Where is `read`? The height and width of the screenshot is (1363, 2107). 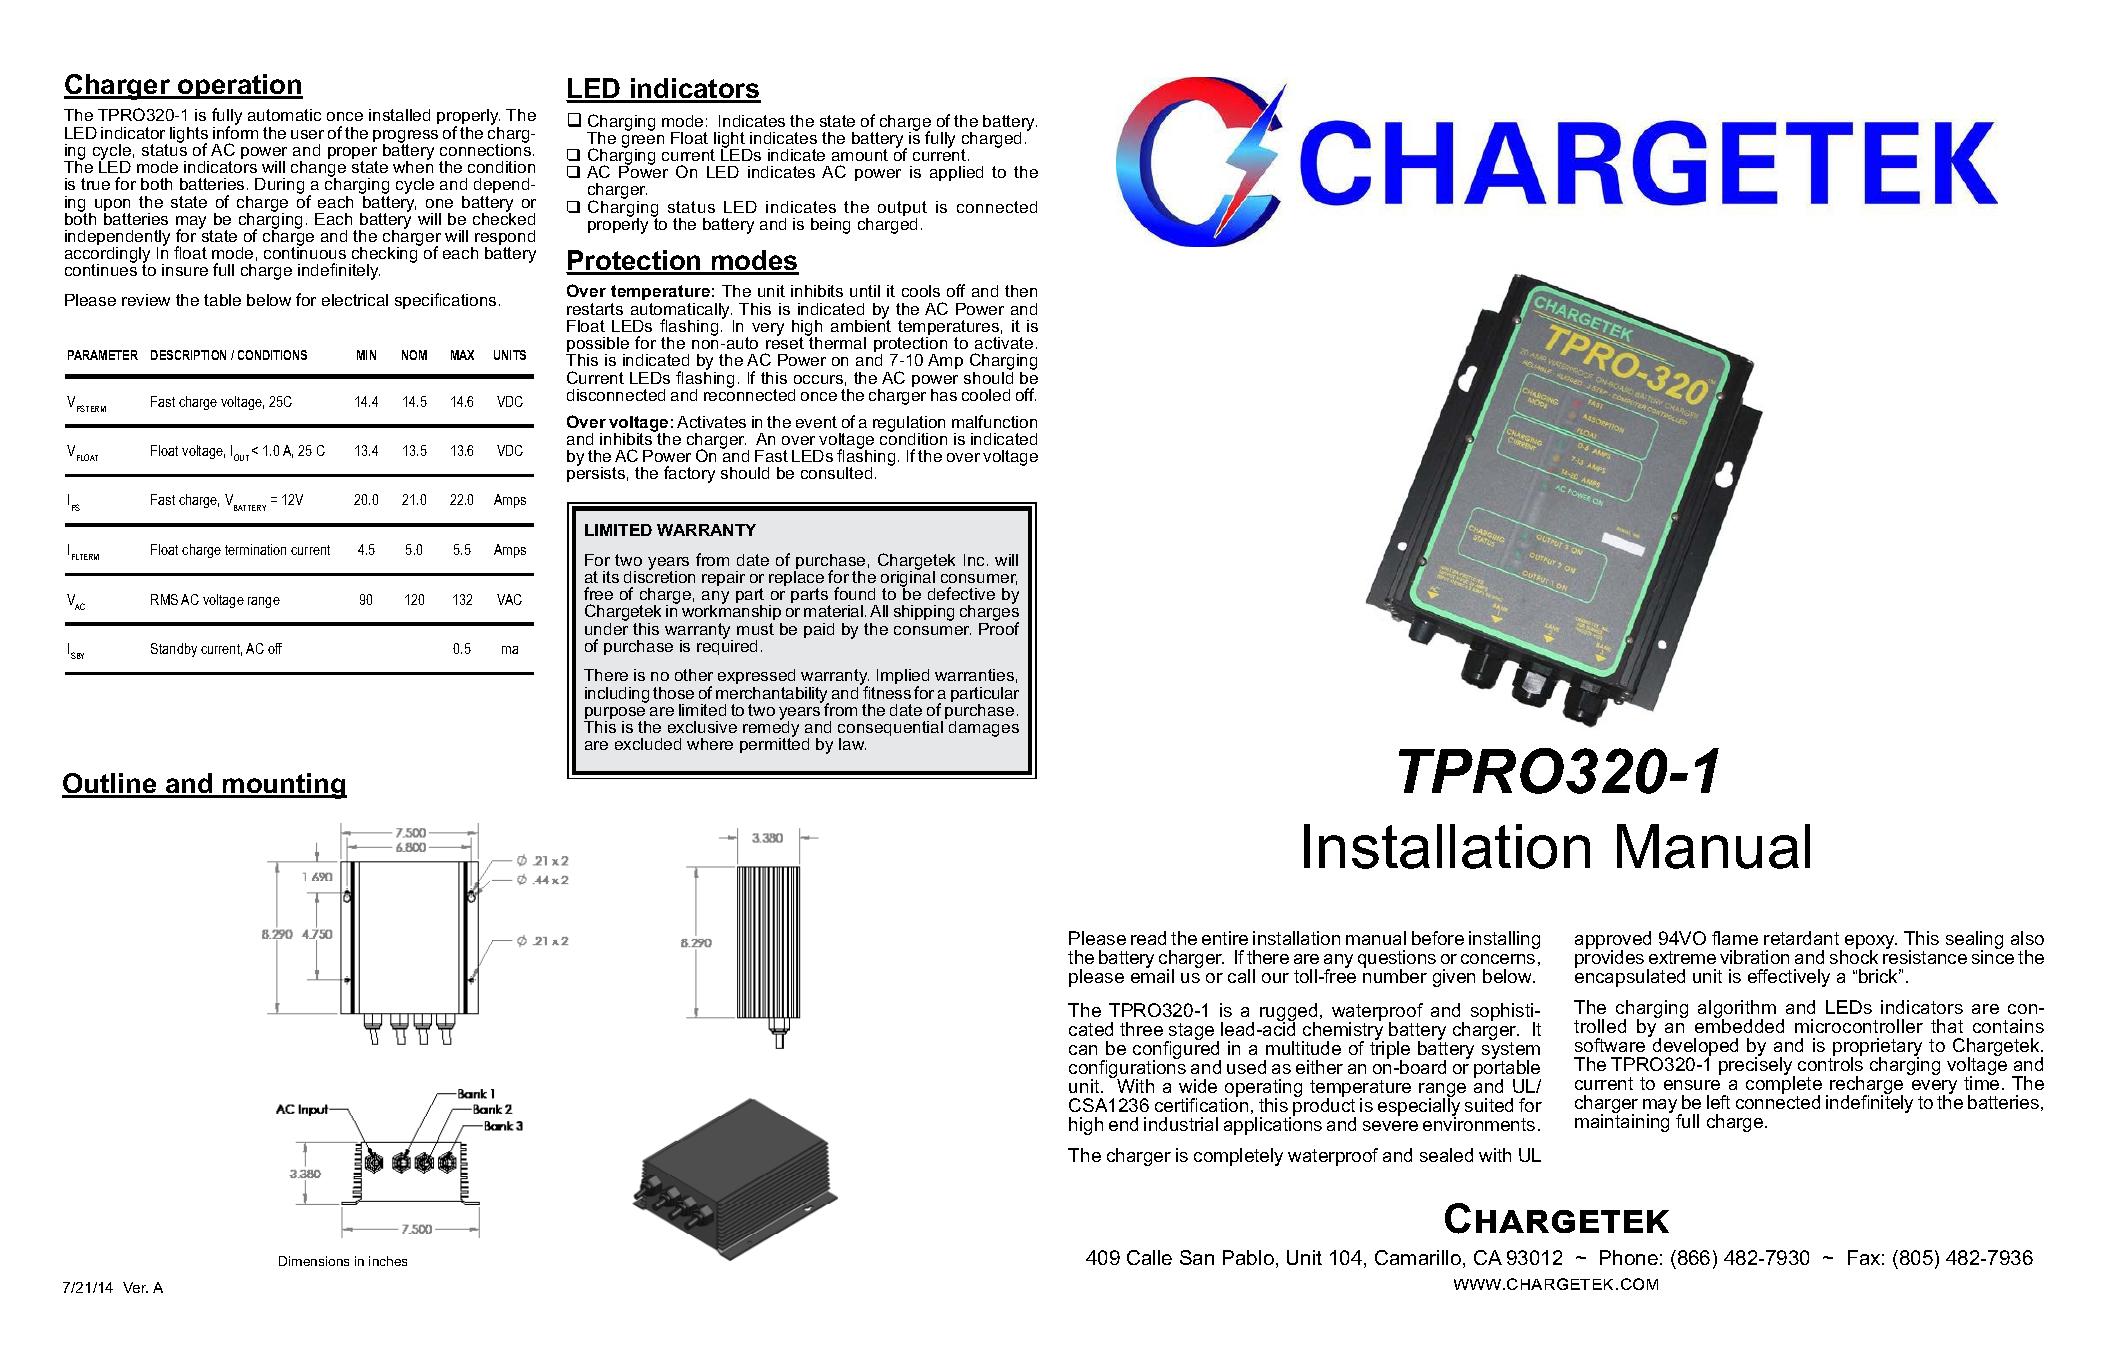
read is located at coordinates (1148, 938).
